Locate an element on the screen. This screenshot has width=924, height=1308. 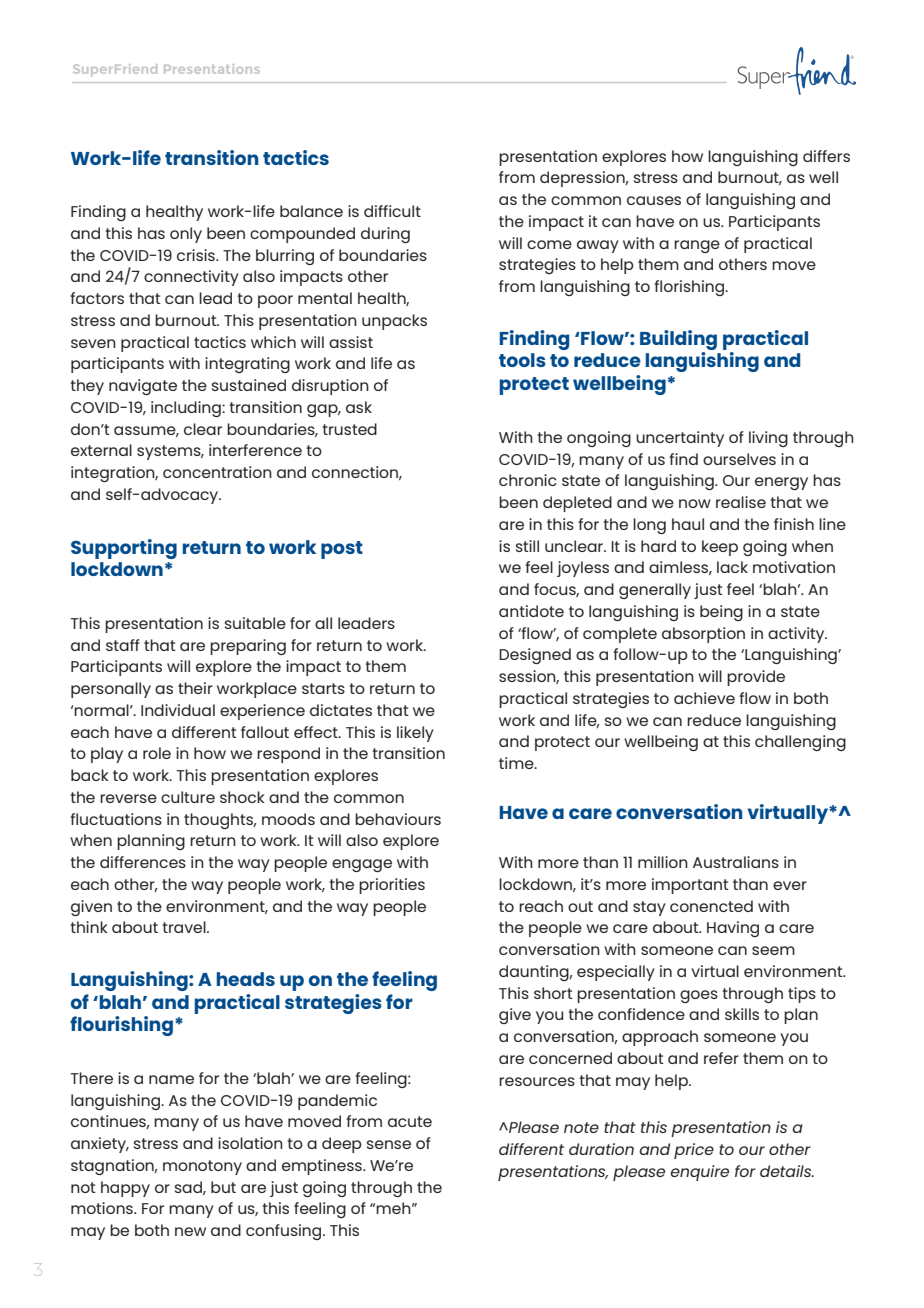
enquire is located at coordinates (699, 1173).
